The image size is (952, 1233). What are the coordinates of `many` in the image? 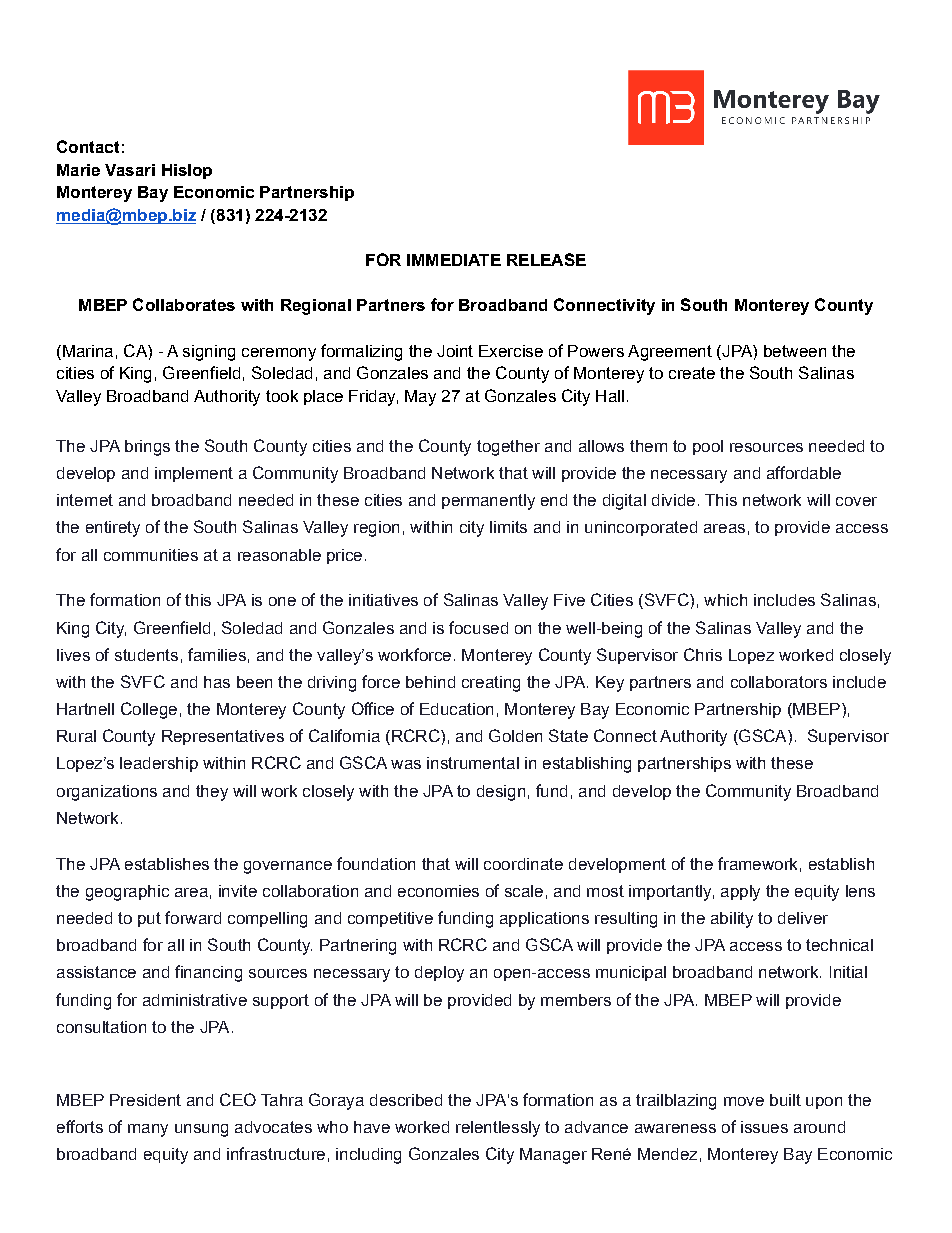 It's located at (148, 1130).
